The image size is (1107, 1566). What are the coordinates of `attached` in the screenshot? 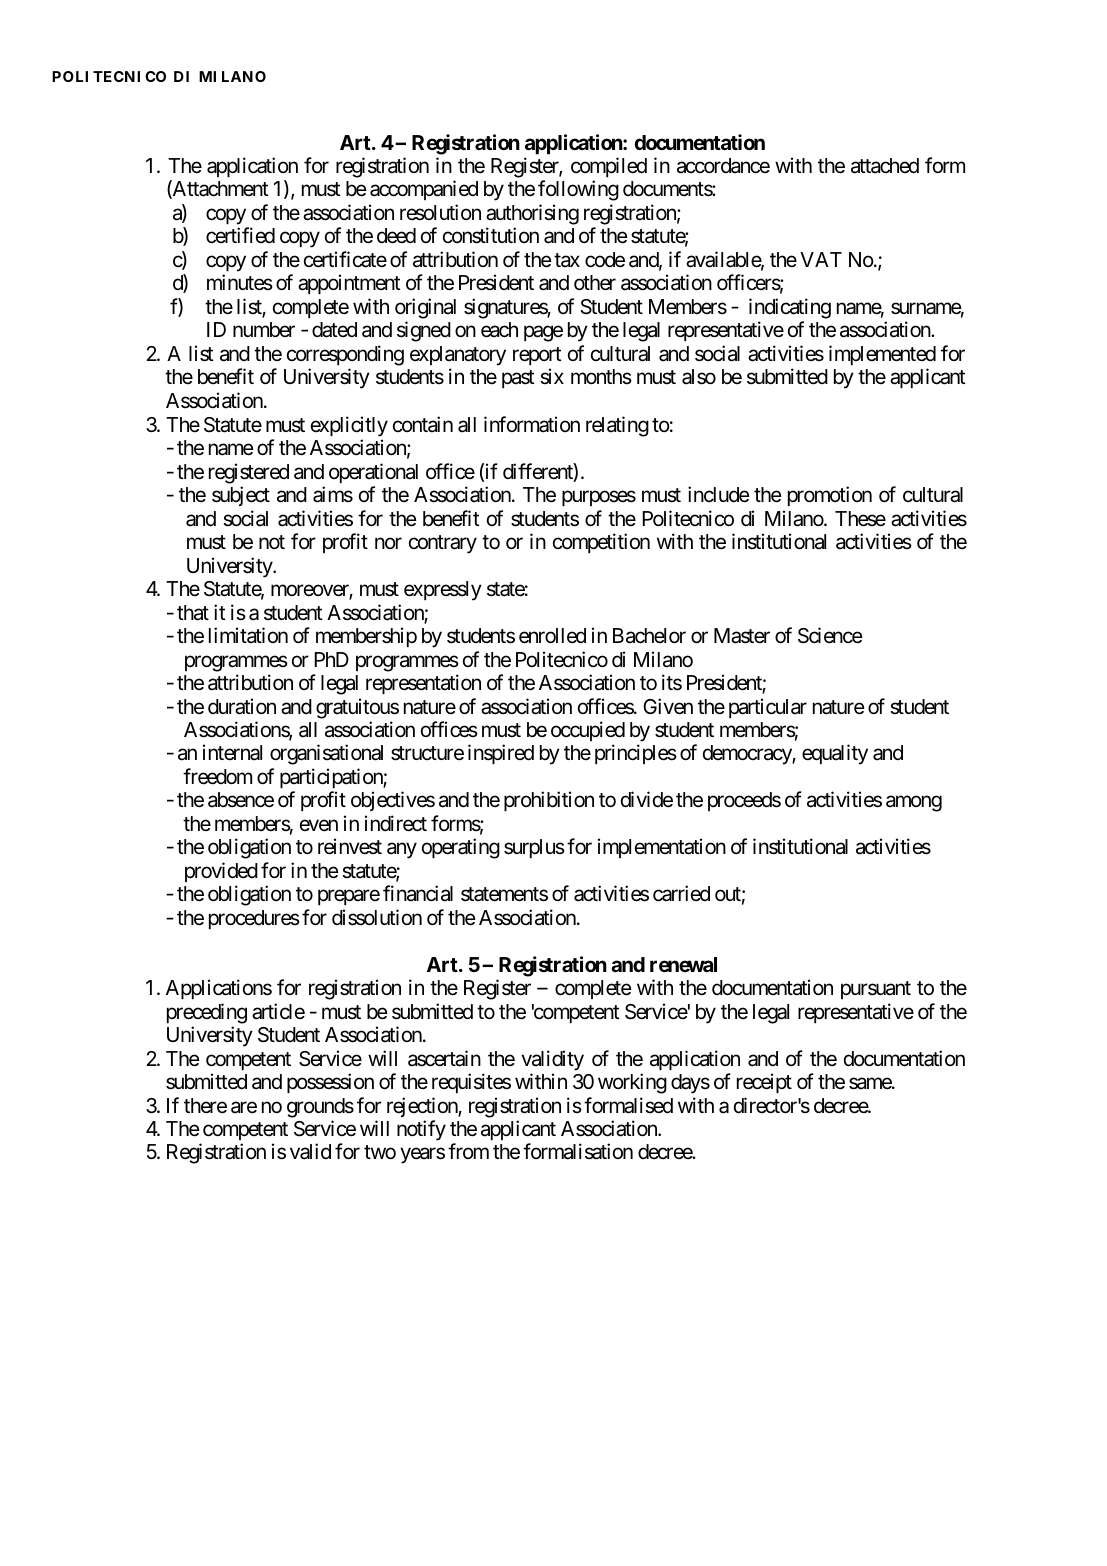 It's located at (885, 166).
